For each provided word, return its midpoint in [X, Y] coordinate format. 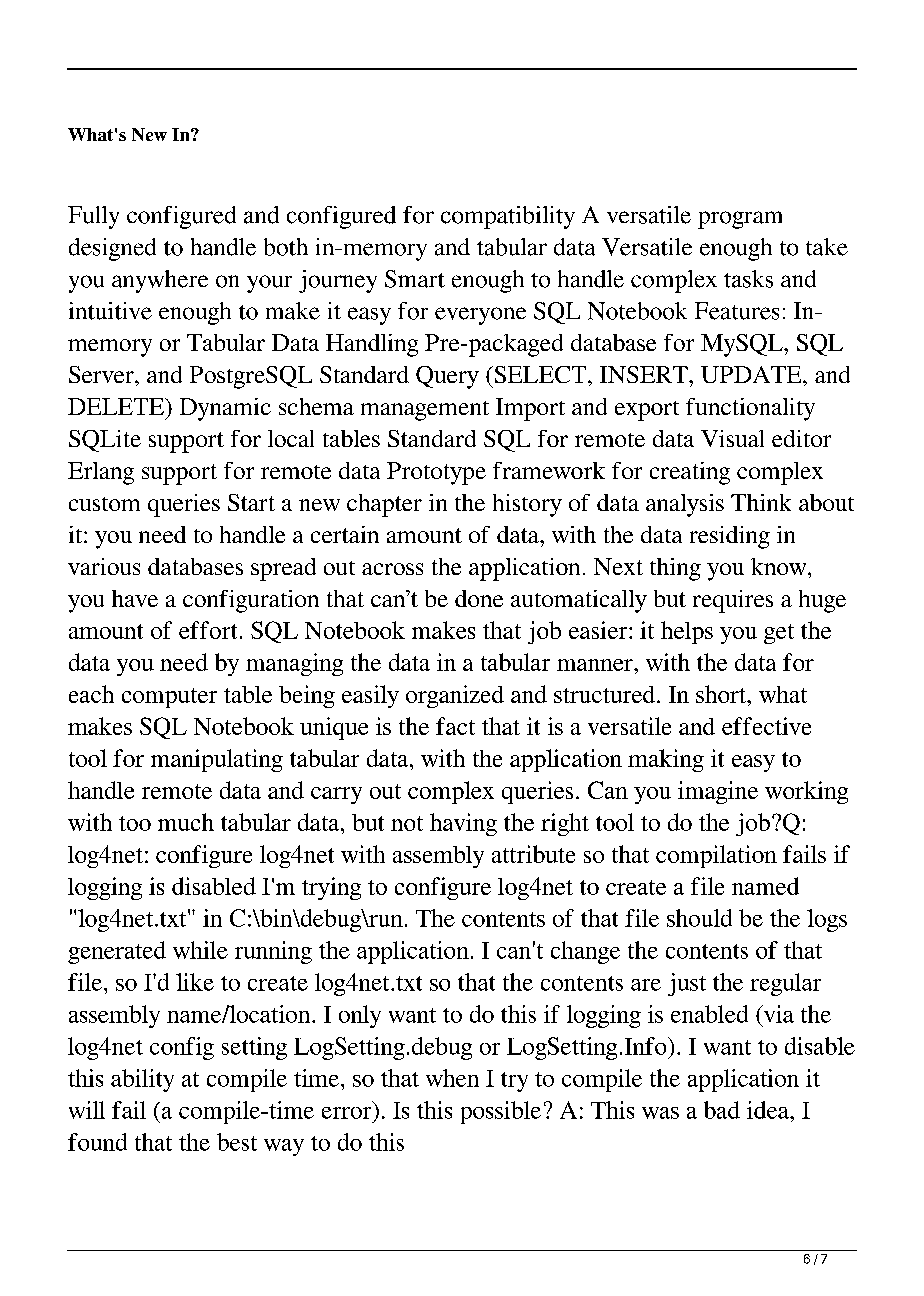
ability [142, 1080]
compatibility [508, 217]
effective [766, 726]
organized [455, 696]
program [740, 220]
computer [169, 698]
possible [501, 1112]
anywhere [160, 281]
